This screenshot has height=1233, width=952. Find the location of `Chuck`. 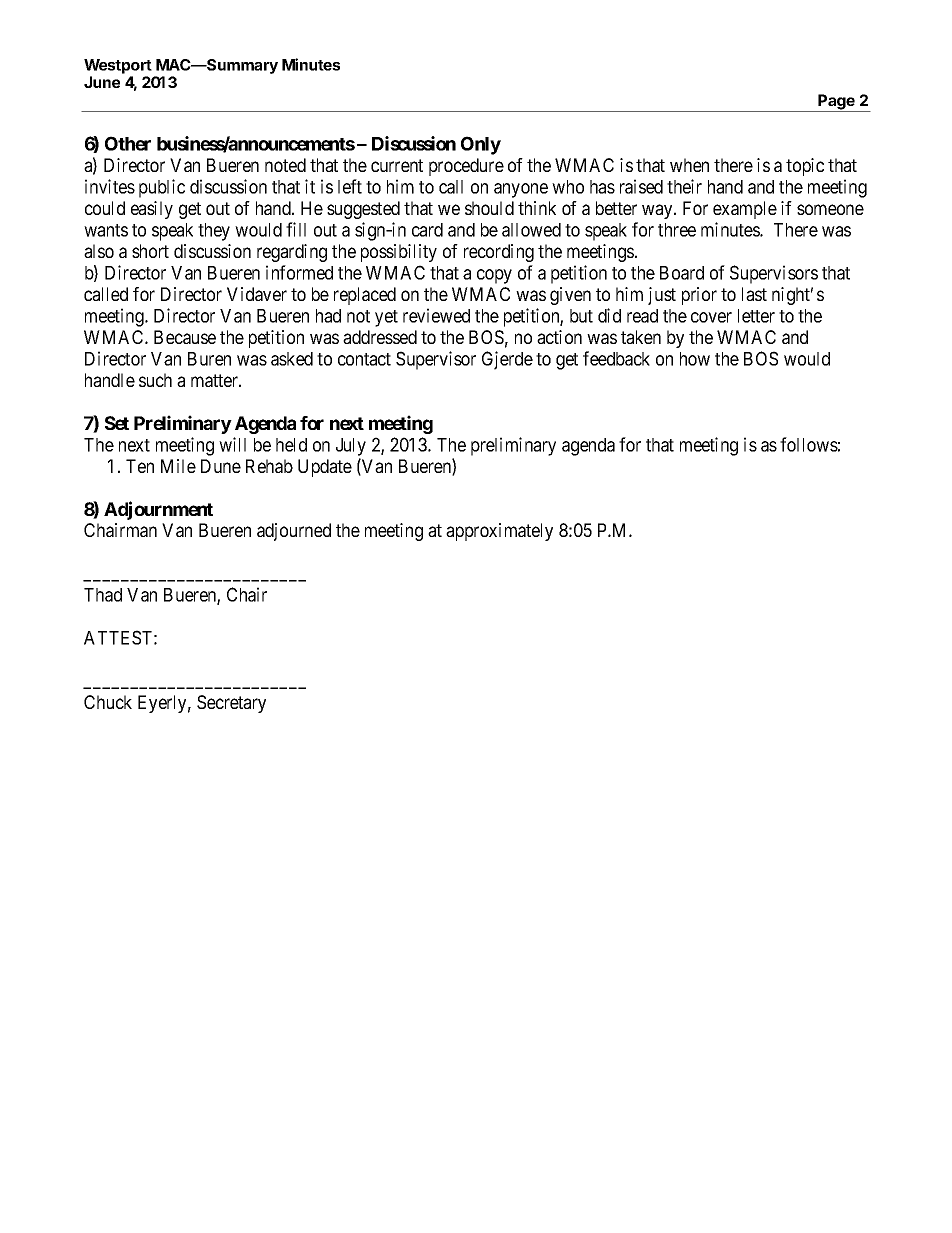

Chuck is located at coordinates (108, 702).
